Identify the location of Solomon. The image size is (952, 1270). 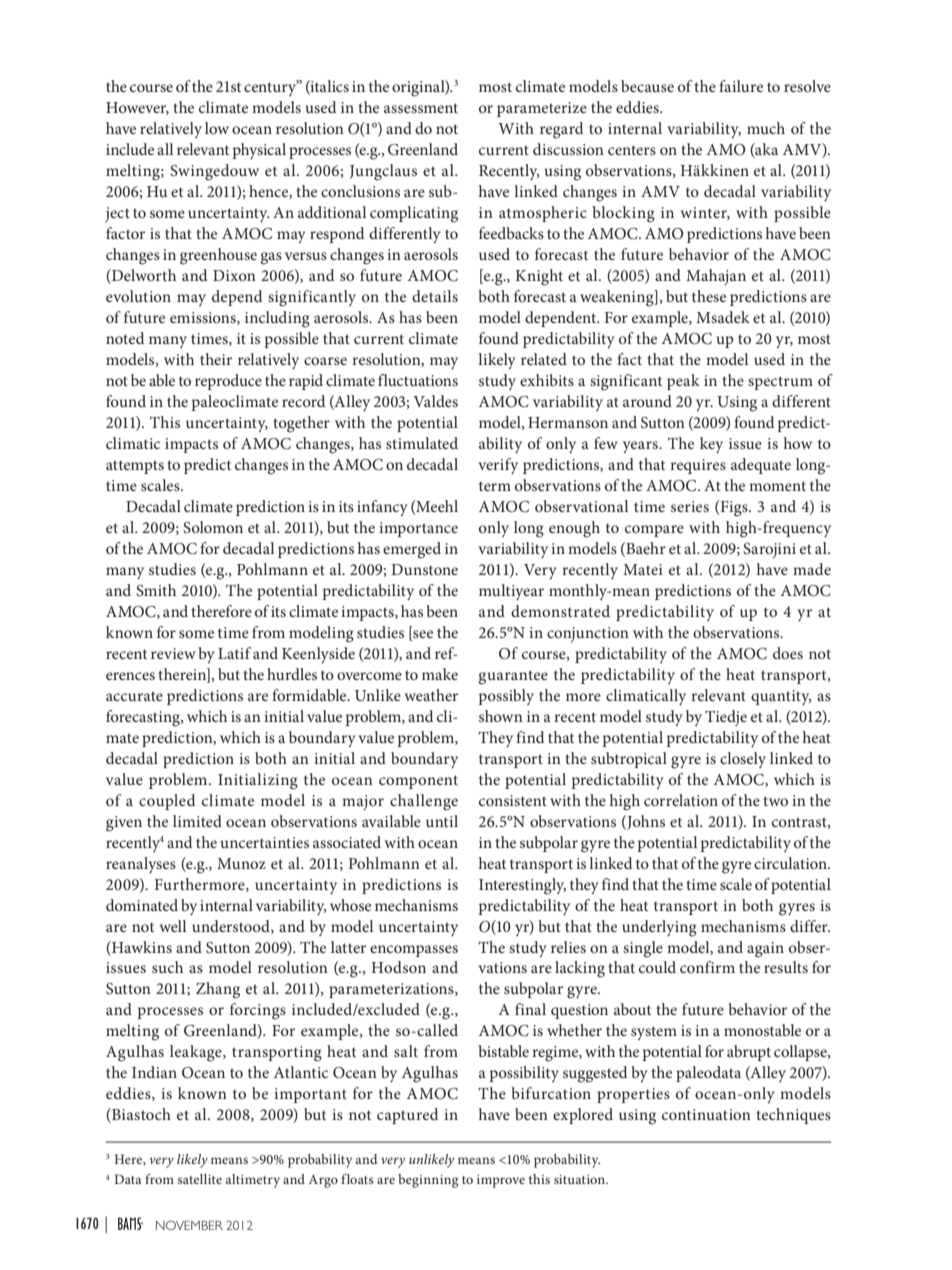
(213, 527).
